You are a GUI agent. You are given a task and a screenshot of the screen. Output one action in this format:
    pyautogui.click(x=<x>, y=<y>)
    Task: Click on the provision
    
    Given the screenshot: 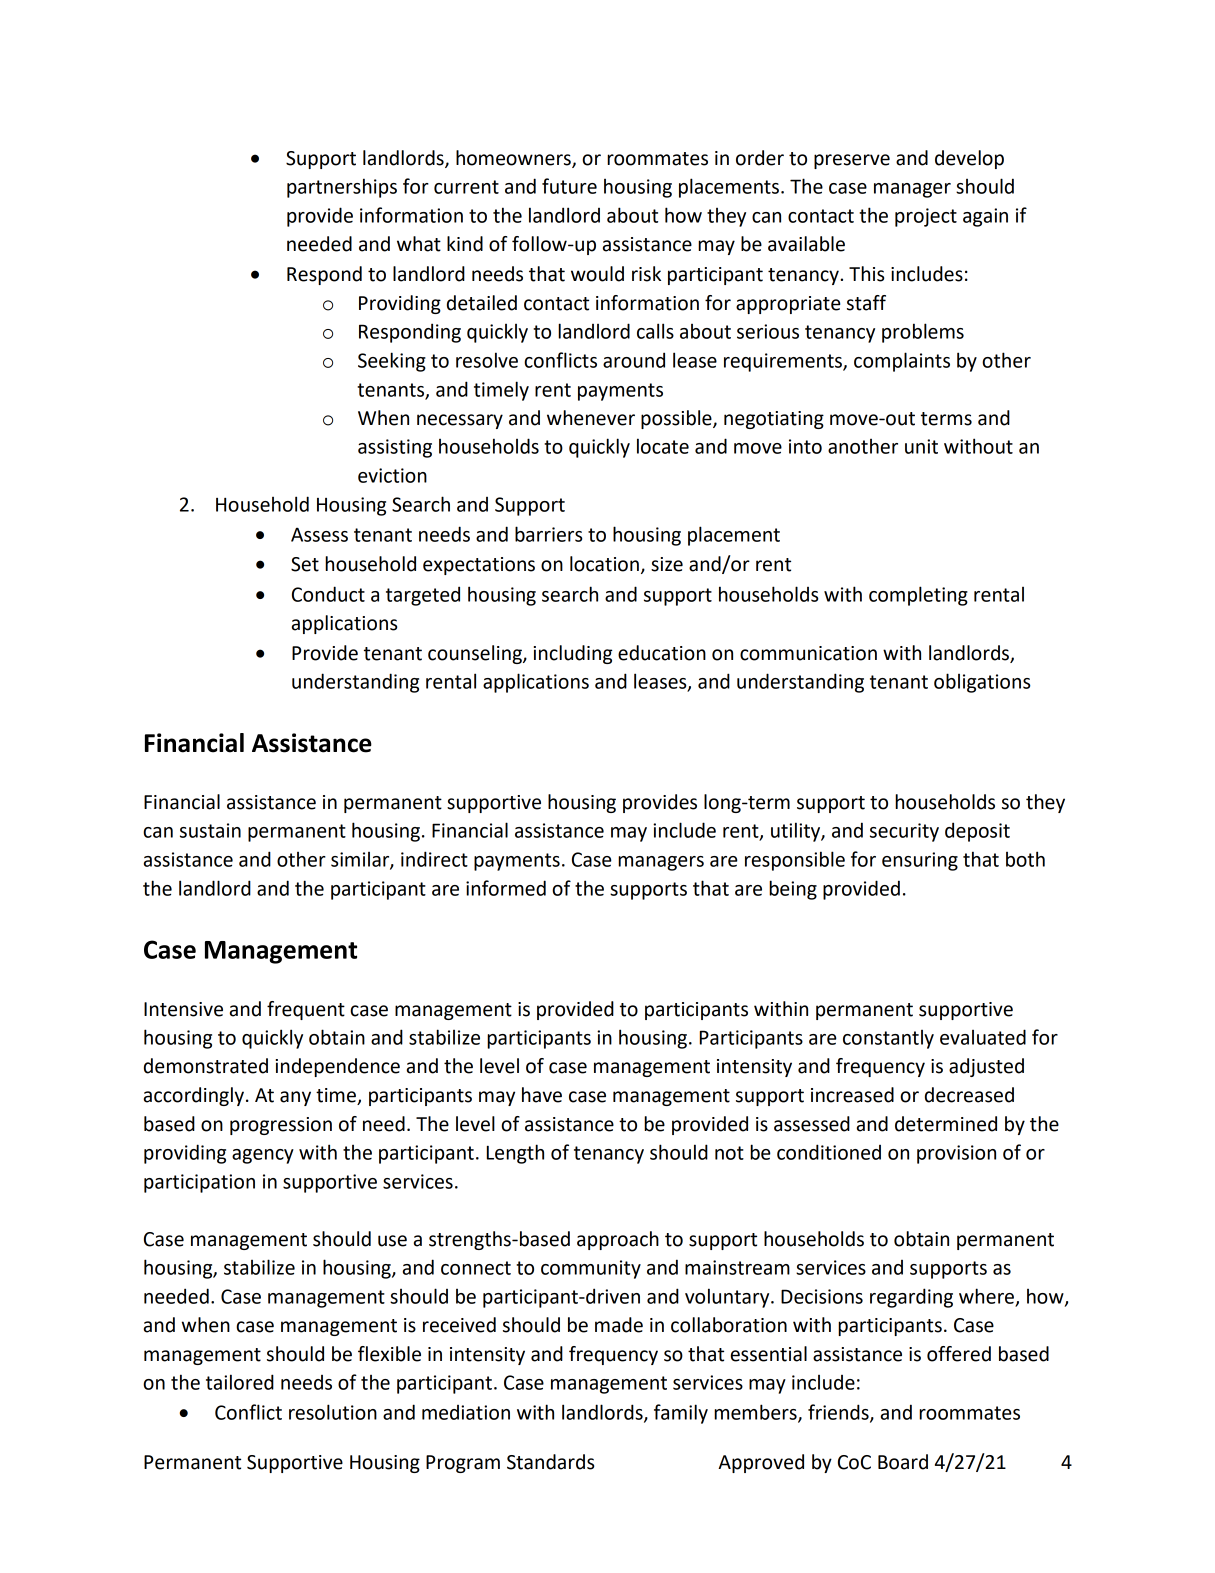 What is the action you would take?
    pyautogui.click(x=956, y=1154)
